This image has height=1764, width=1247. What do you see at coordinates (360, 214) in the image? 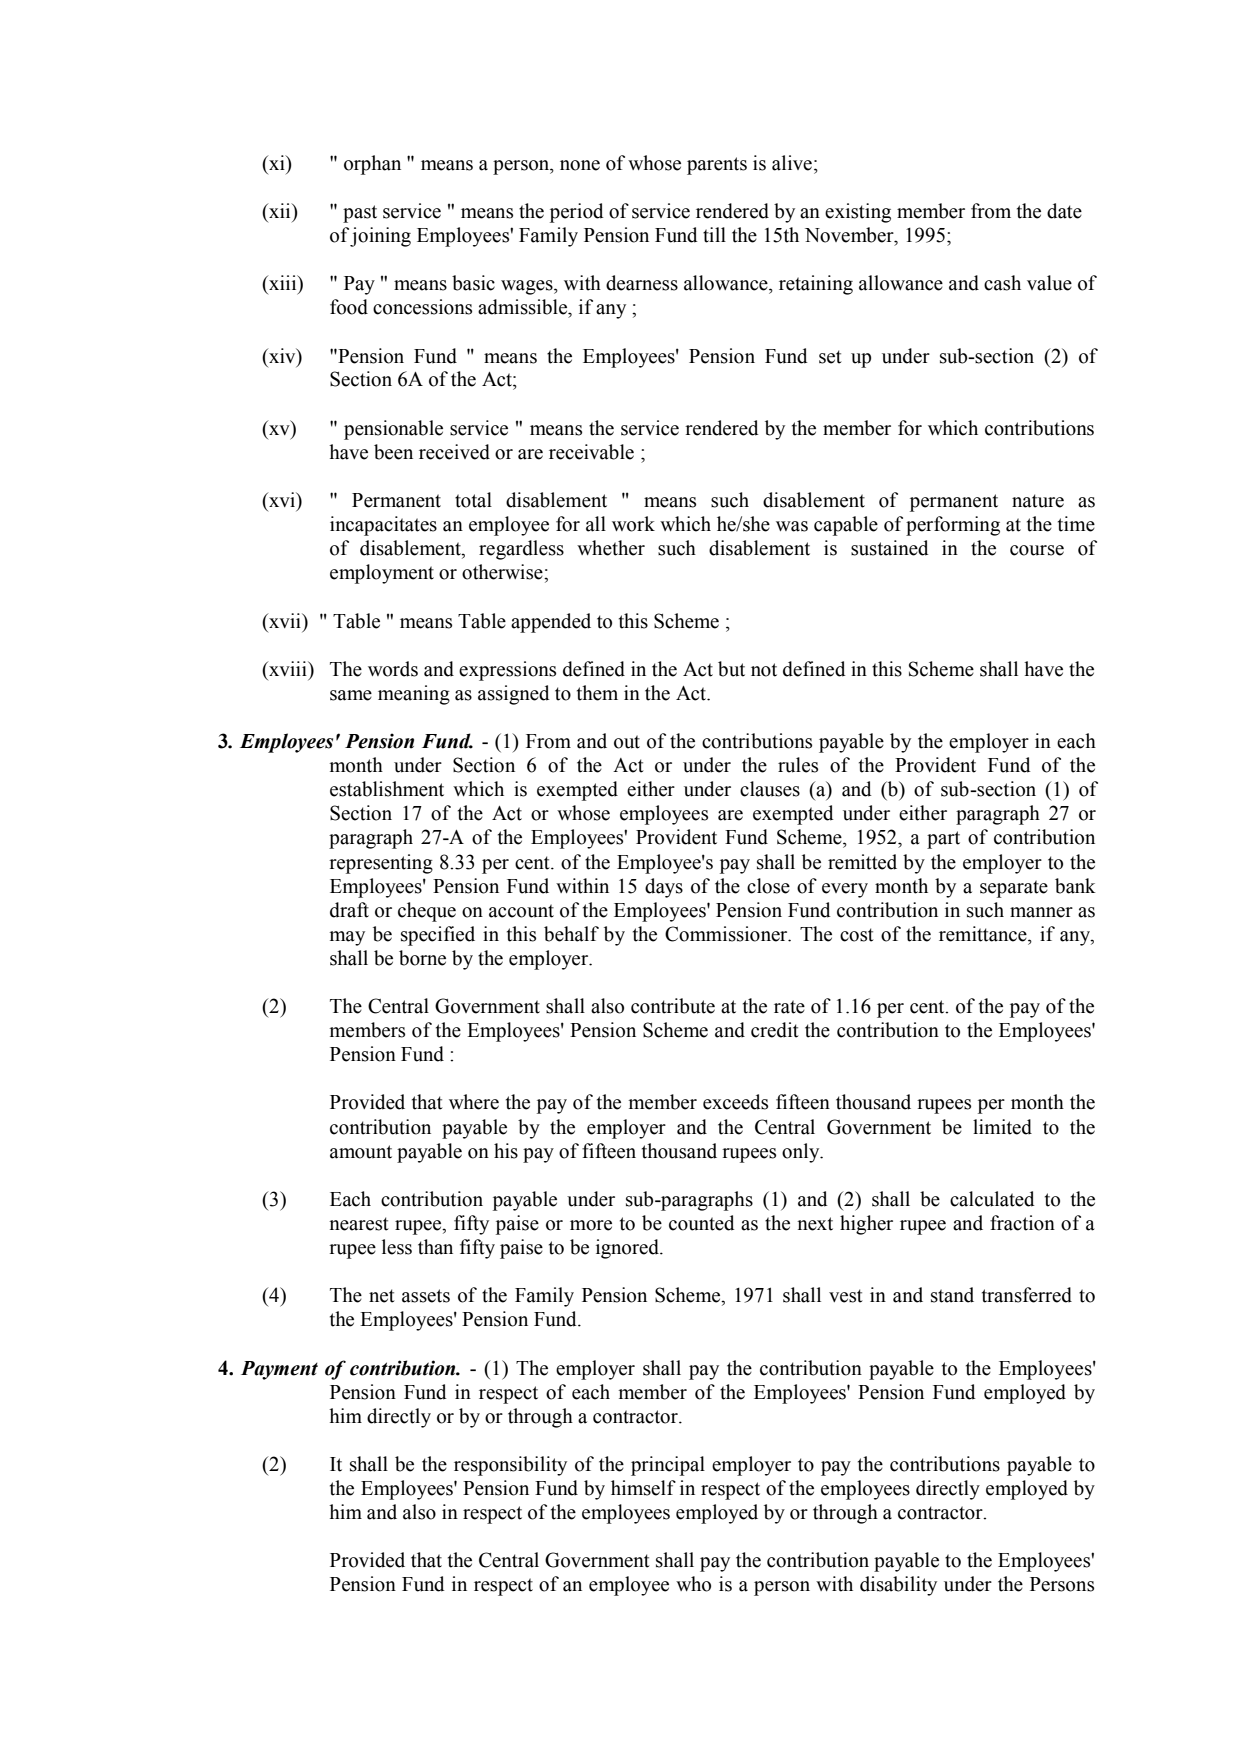
I see `past` at bounding box center [360, 214].
